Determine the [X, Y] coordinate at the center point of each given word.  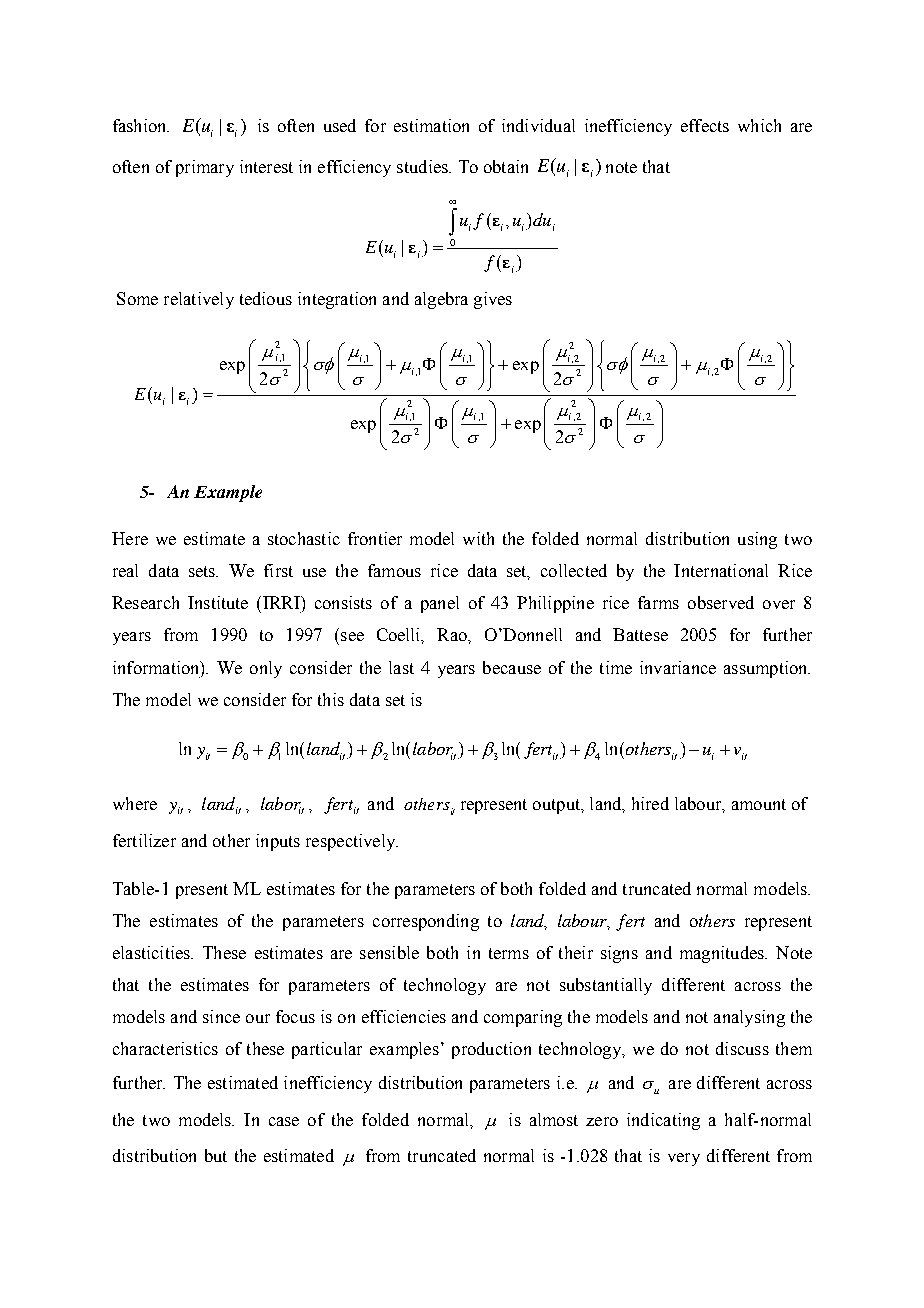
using [757, 540]
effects [705, 125]
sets [203, 571]
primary [205, 168]
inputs [278, 842]
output [558, 806]
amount [759, 804]
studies [423, 166]
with [478, 538]
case [284, 1121]
